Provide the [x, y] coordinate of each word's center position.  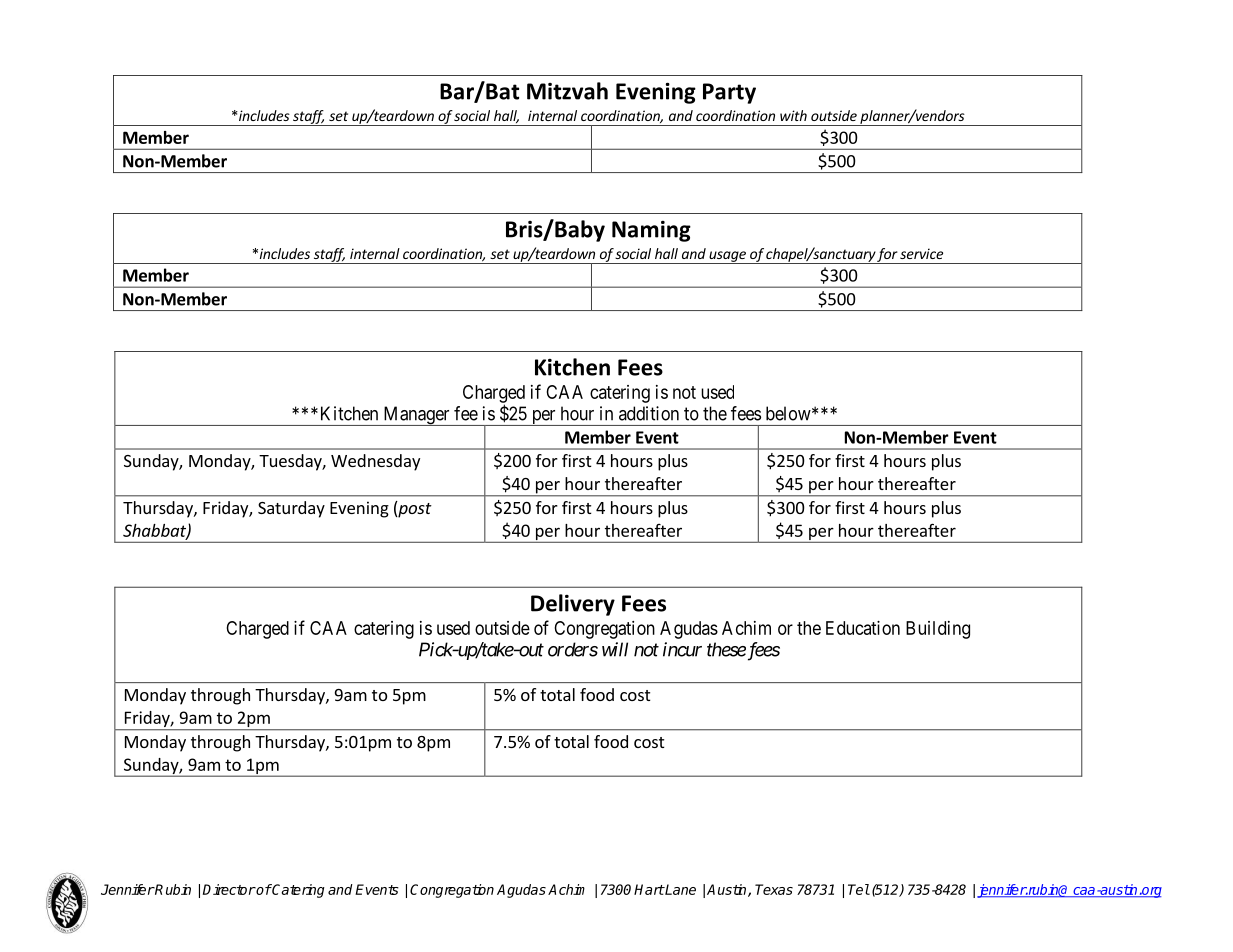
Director [229, 889]
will [615, 649]
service [921, 253]
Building [938, 630]
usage [727, 257]
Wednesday [375, 462]
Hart [649, 889]
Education [863, 628]
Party [729, 93]
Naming [651, 231]
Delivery [573, 605]
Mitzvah [567, 91]
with [793, 115]
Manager [416, 416]
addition [649, 413]
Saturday [291, 509]
